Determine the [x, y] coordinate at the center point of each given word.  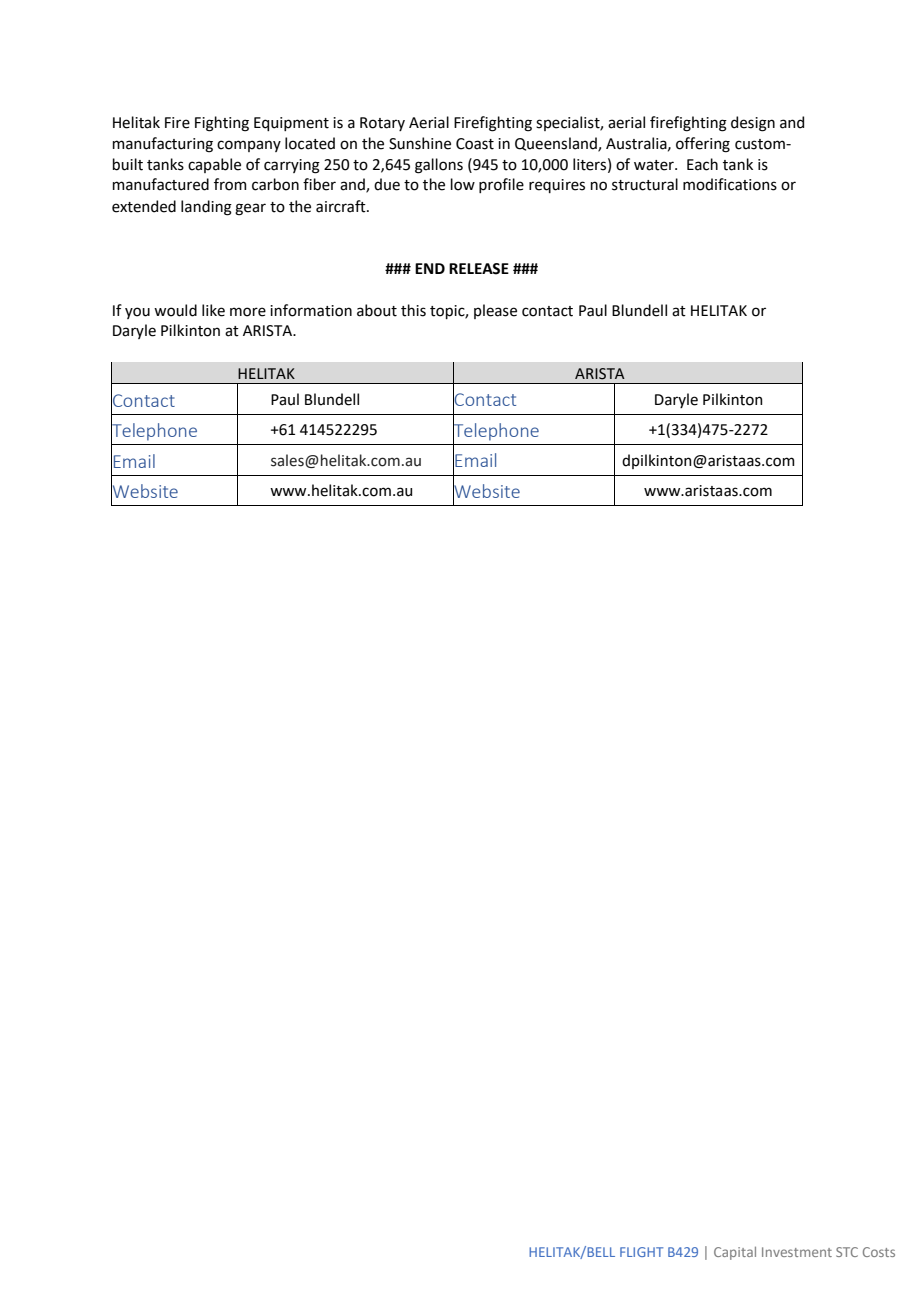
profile [501, 185]
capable [214, 165]
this [413, 310]
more [248, 312]
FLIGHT [641, 1252]
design [753, 124]
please [495, 311]
